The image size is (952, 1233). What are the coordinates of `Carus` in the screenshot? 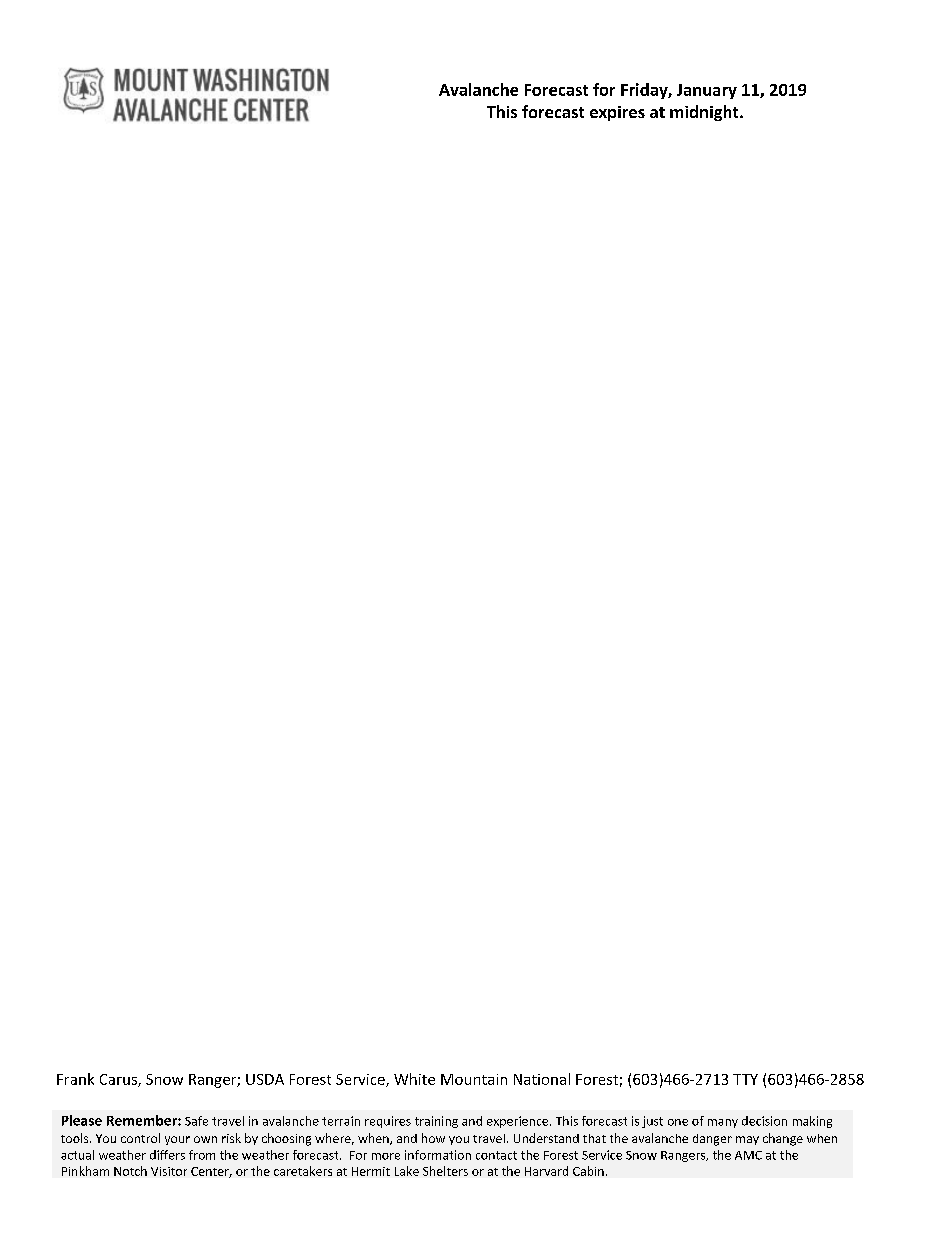 It's located at (119, 1080).
